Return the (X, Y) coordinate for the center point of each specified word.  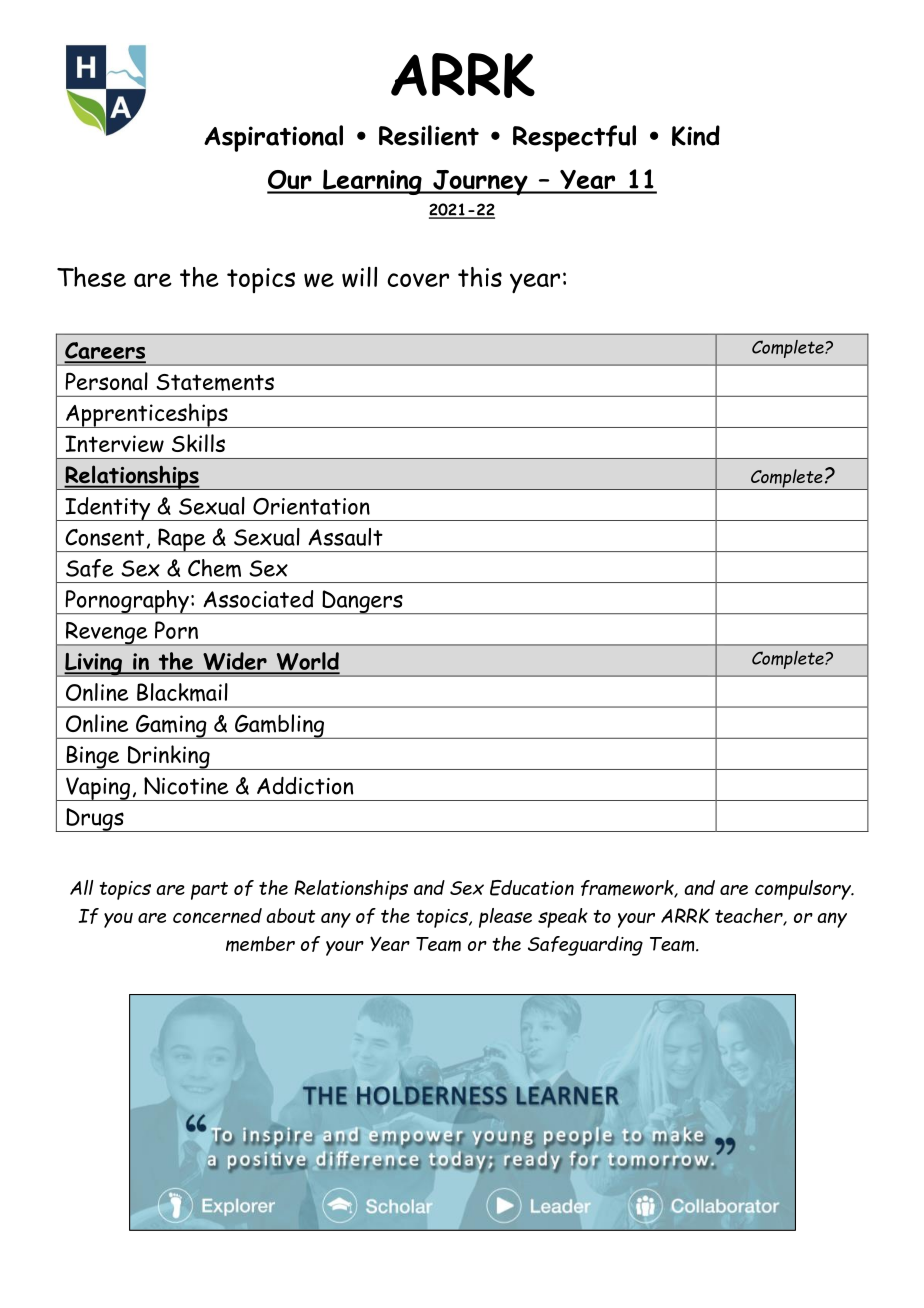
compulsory (804, 890)
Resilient (429, 135)
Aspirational (273, 138)
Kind (696, 135)
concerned (217, 915)
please (505, 918)
